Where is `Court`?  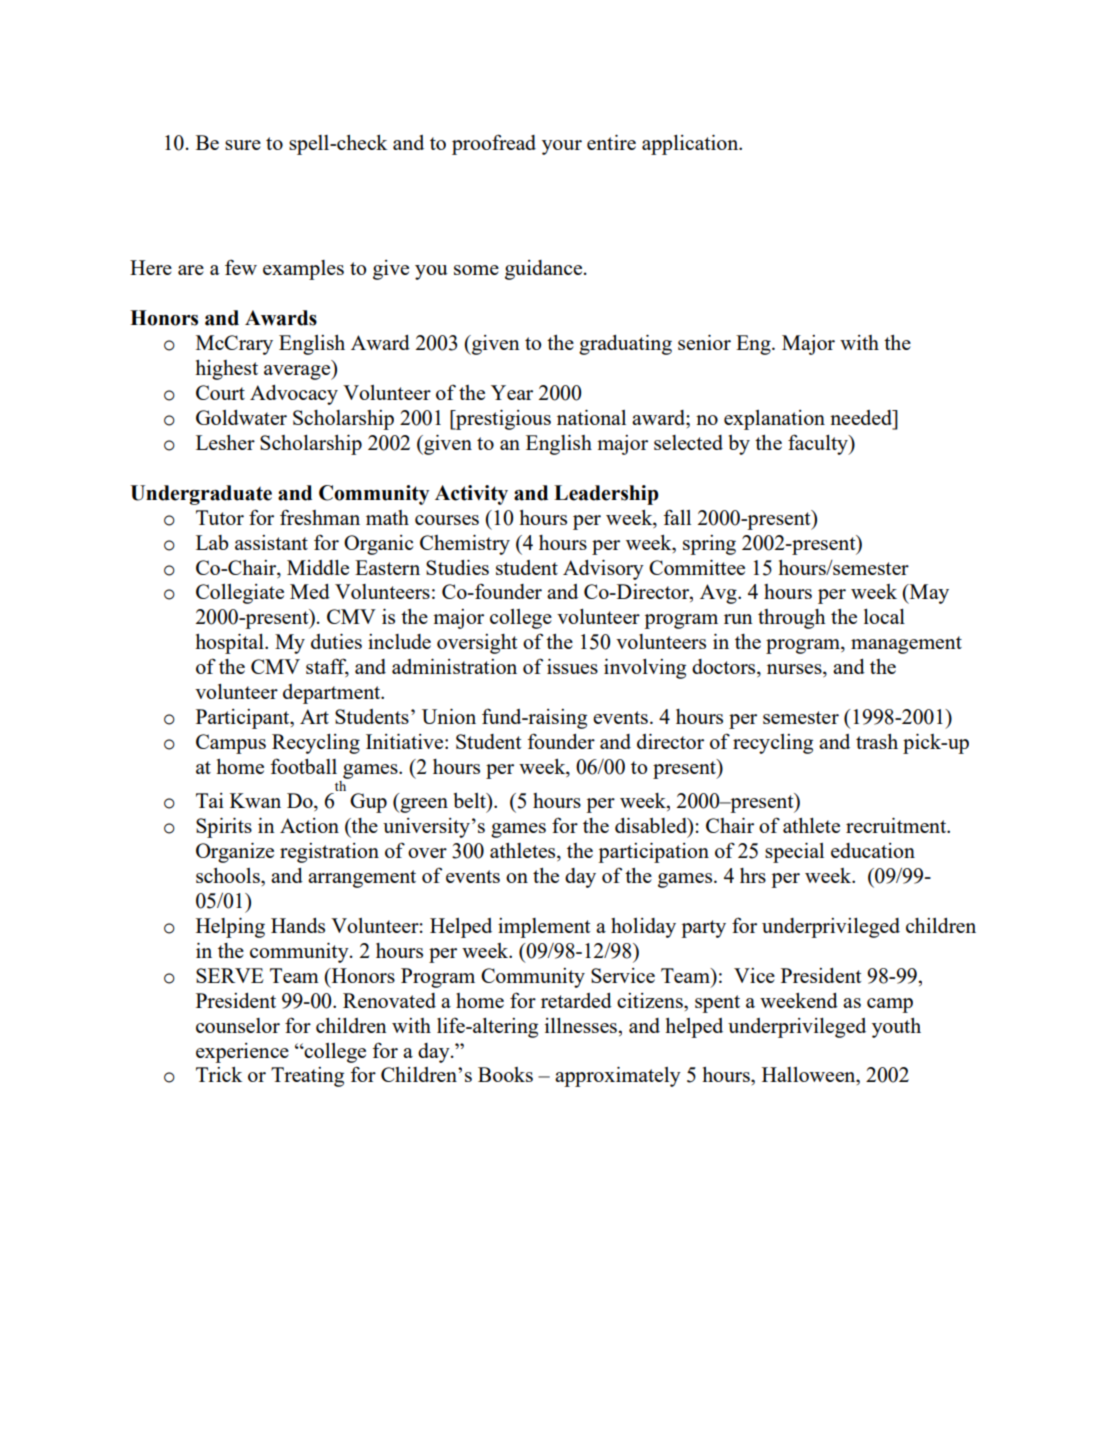 Court is located at coordinates (220, 392).
